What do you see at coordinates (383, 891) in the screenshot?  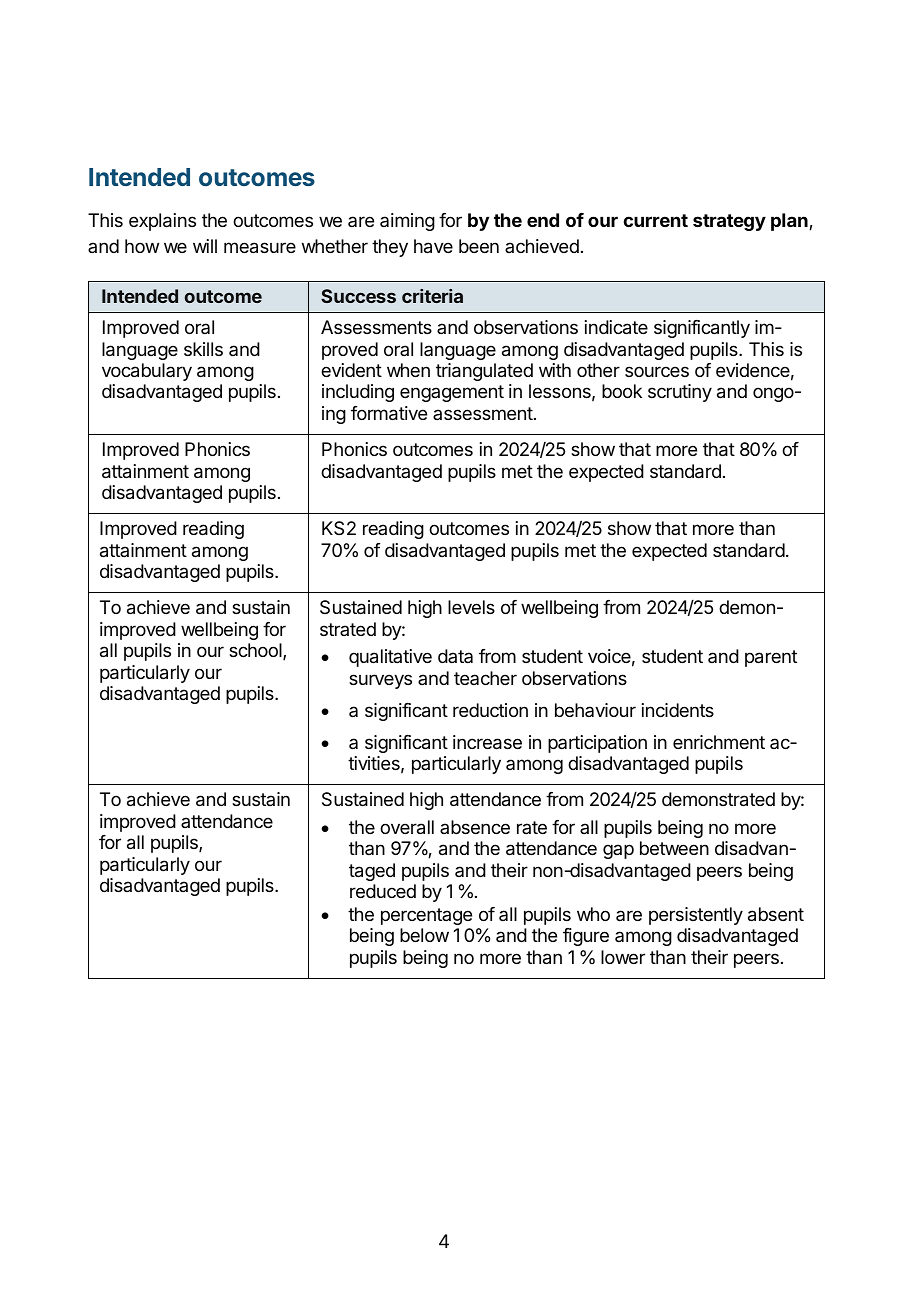 I see `reduced` at bounding box center [383, 891].
